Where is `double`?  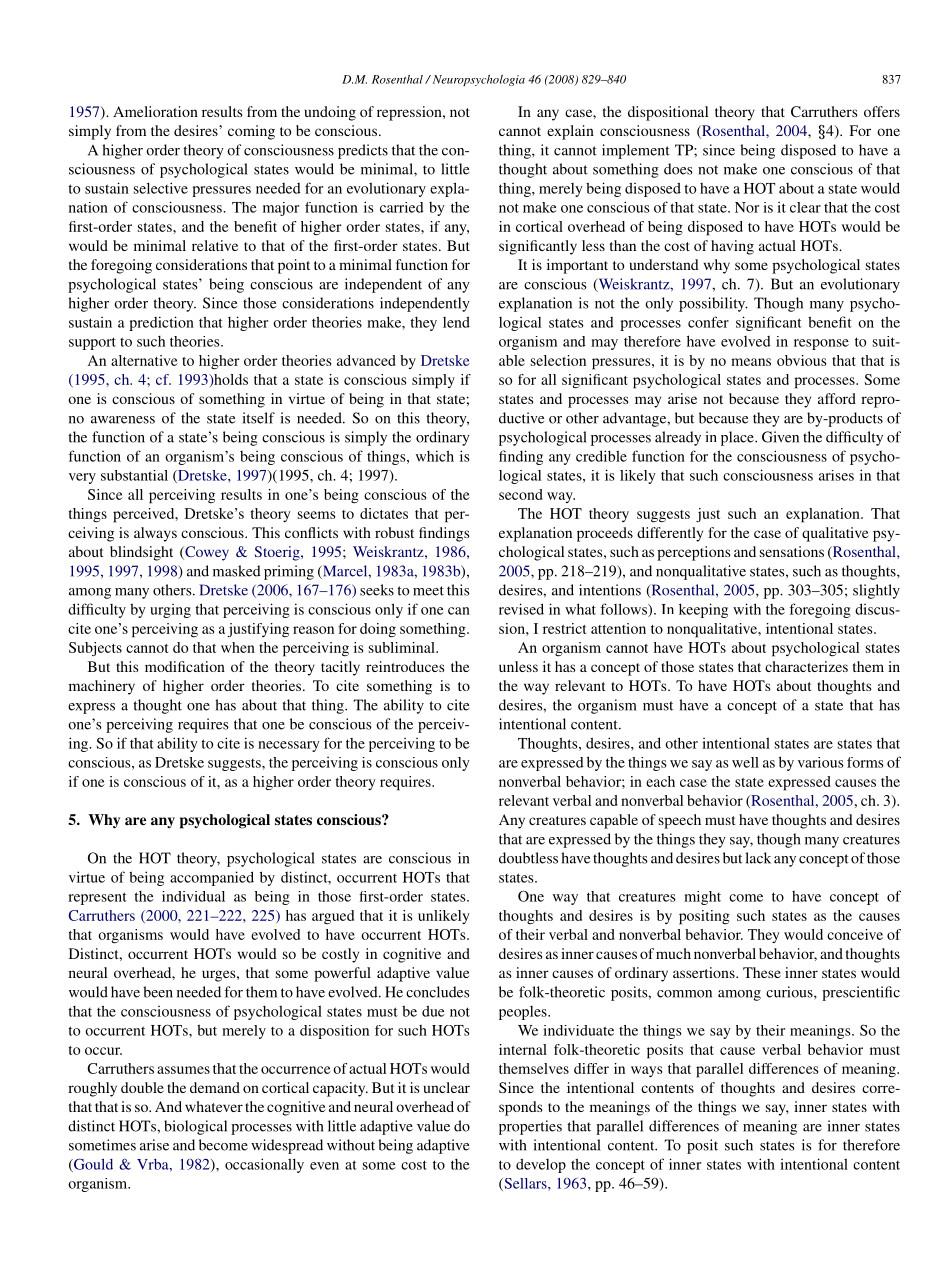
double is located at coordinates (142, 1087).
